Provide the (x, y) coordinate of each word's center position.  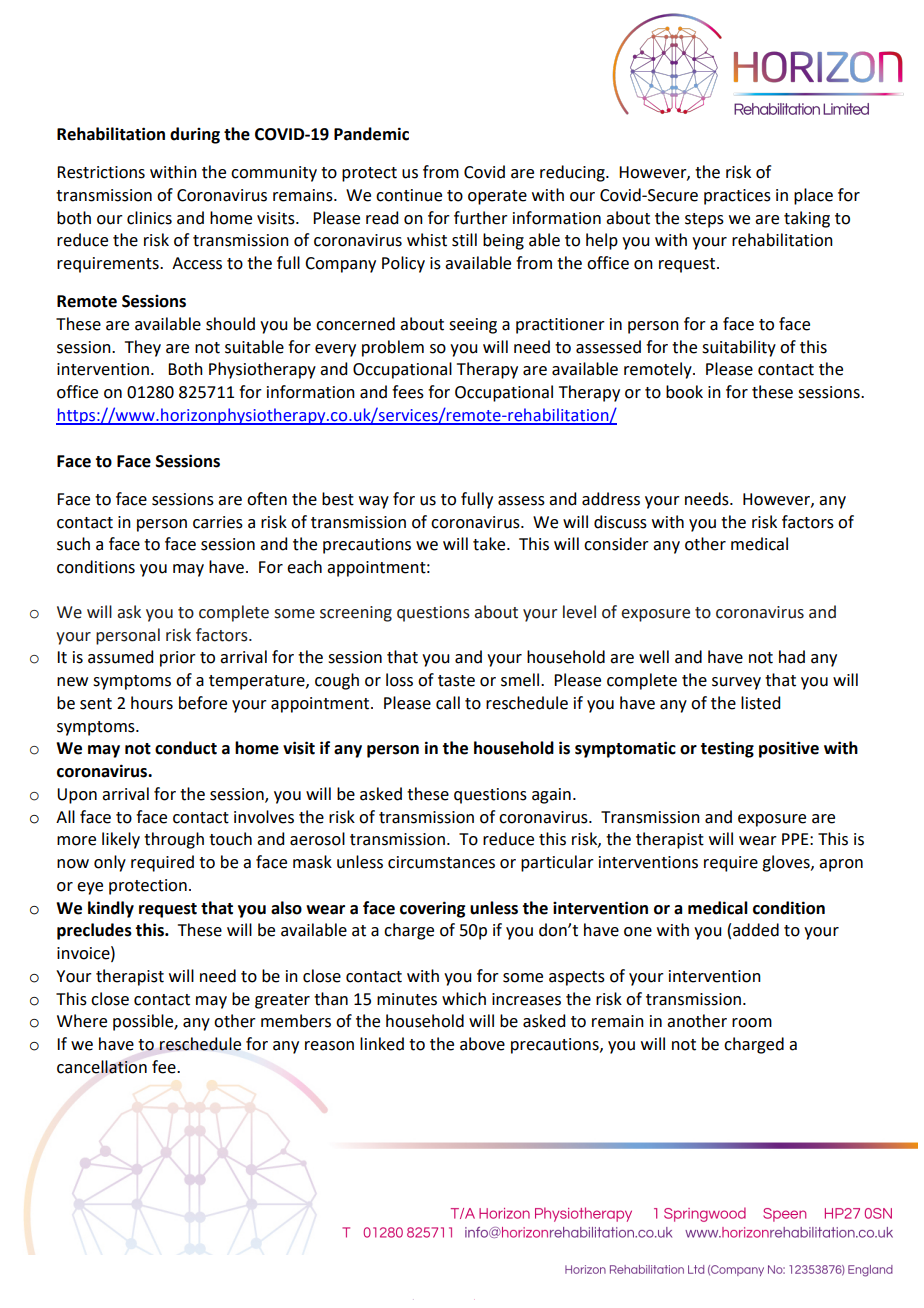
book (684, 392)
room (752, 1023)
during (195, 135)
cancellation (102, 1067)
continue (409, 195)
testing (727, 749)
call (448, 703)
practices (737, 197)
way (374, 502)
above (482, 1044)
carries (218, 522)
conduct (186, 748)
